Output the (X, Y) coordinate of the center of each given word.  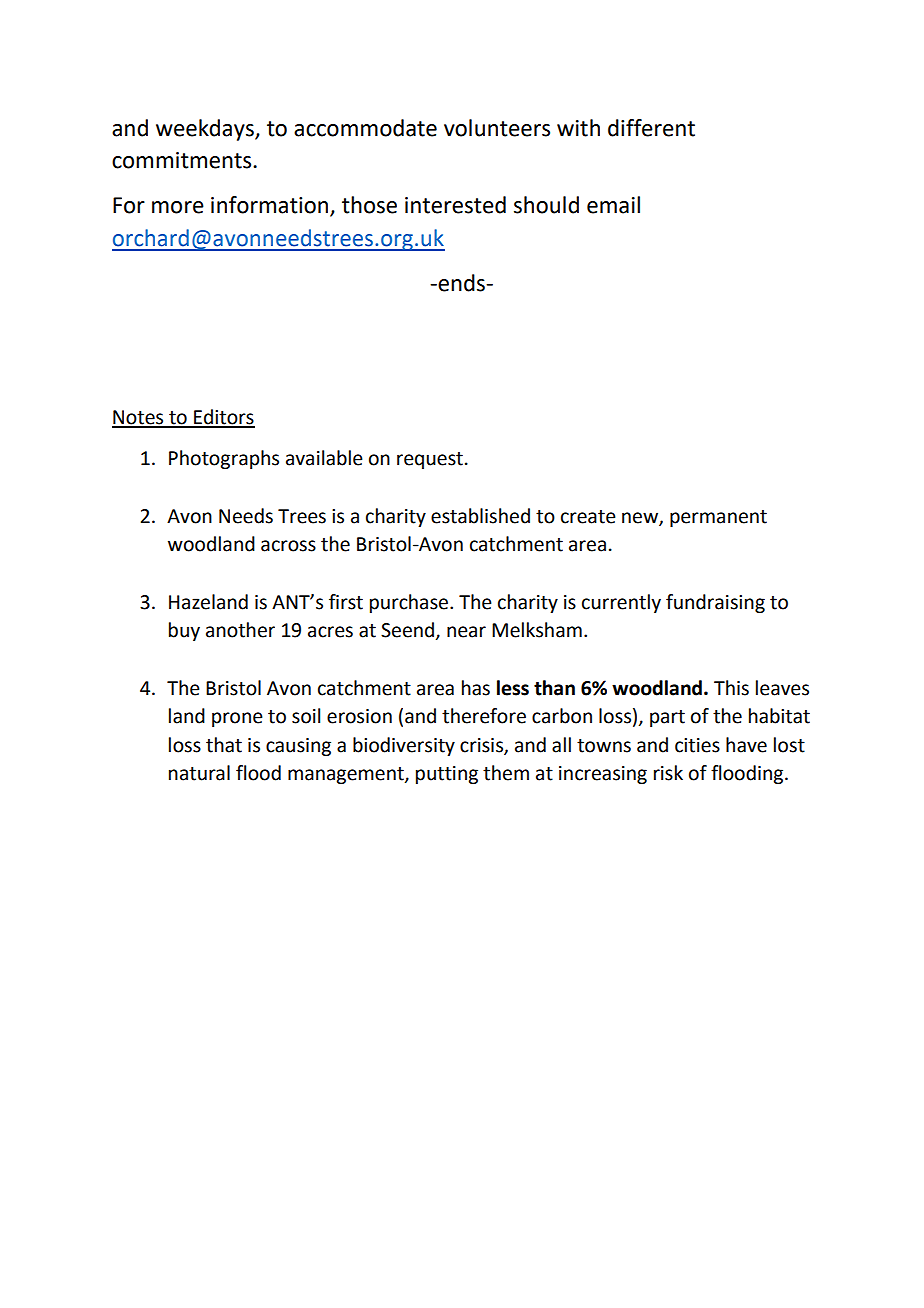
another (240, 630)
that (224, 745)
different (651, 128)
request (430, 460)
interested (455, 205)
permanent (718, 518)
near (466, 632)
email (613, 205)
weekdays (206, 130)
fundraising (715, 603)
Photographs (224, 459)
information (271, 206)
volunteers (497, 128)
